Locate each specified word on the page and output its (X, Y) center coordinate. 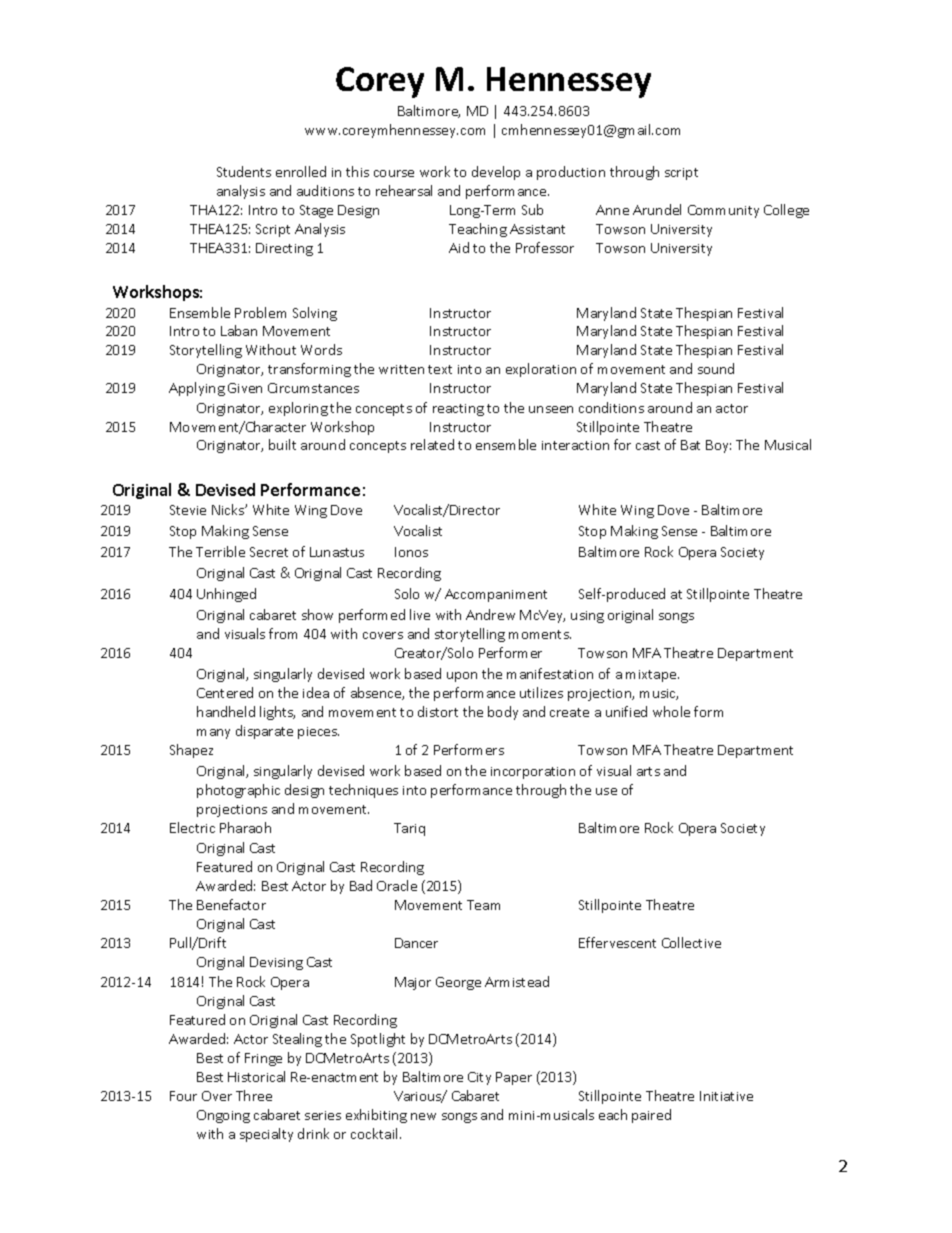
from (283, 633)
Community (723, 211)
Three (254, 1095)
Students (244, 171)
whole (671, 711)
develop (496, 173)
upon (462, 677)
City (479, 1078)
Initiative (726, 1096)
